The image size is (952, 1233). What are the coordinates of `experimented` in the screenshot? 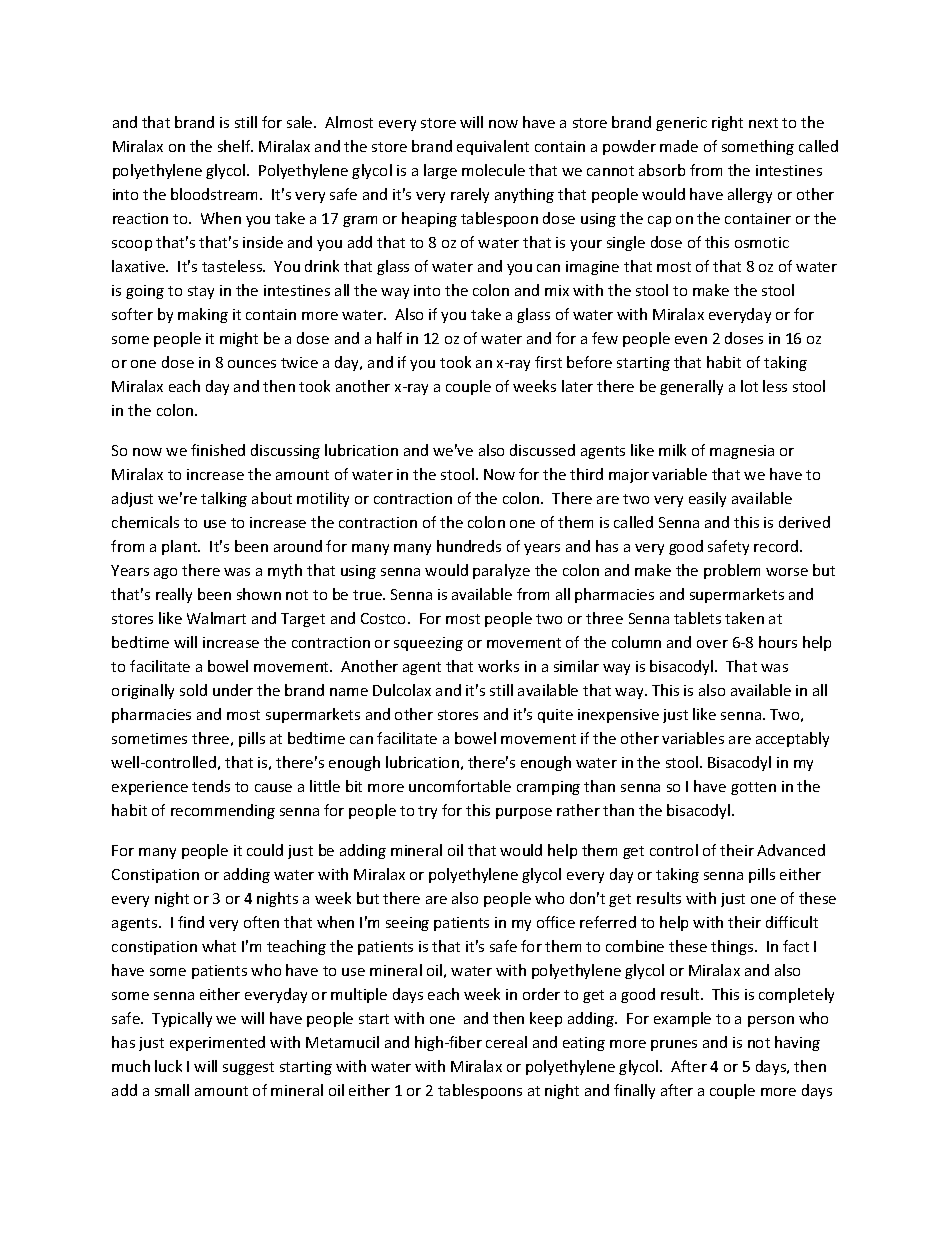 It's located at (217, 1043).
